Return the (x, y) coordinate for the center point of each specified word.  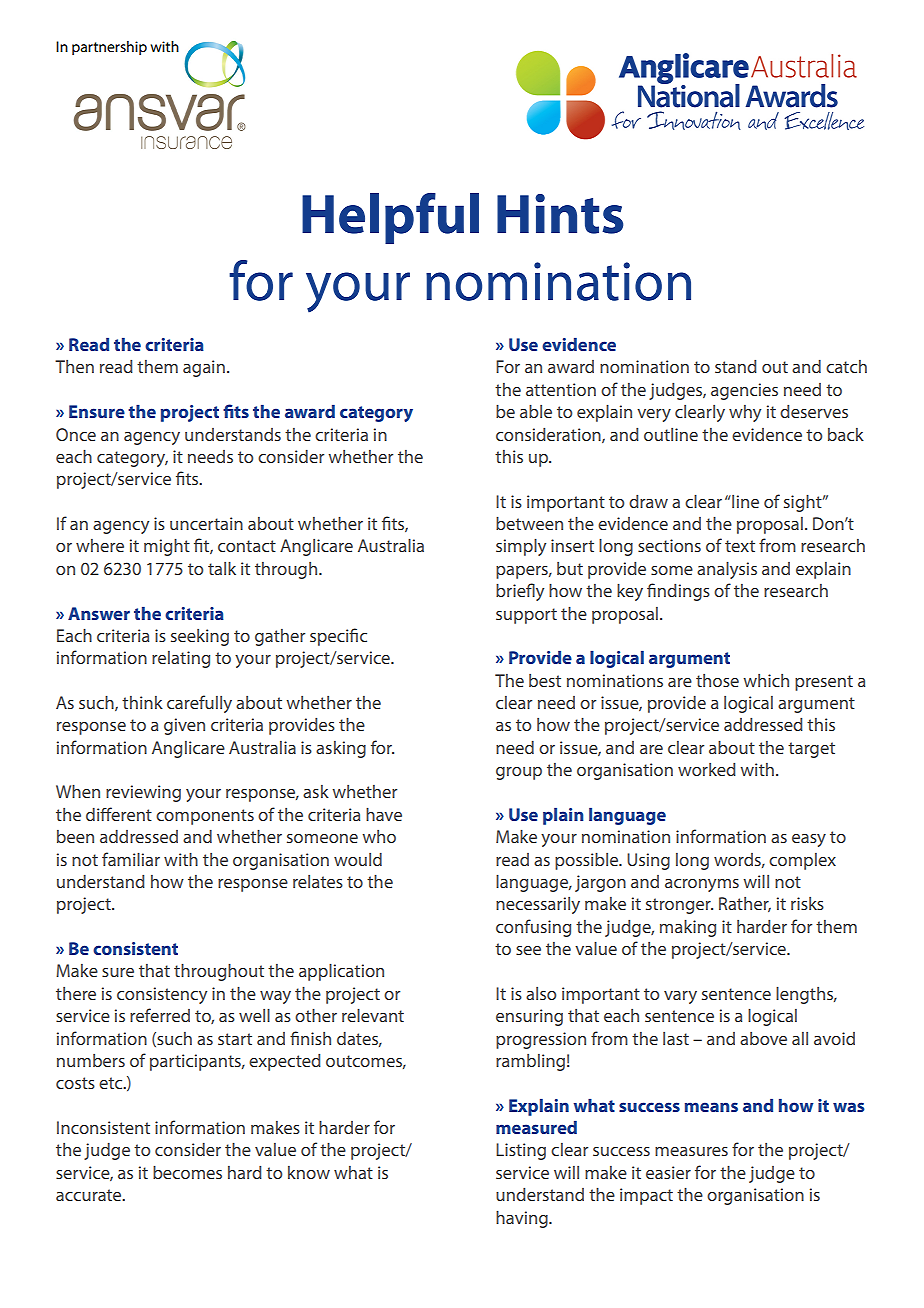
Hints (560, 214)
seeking (200, 637)
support (526, 616)
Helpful (390, 218)
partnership (109, 48)
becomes (187, 1172)
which (766, 680)
